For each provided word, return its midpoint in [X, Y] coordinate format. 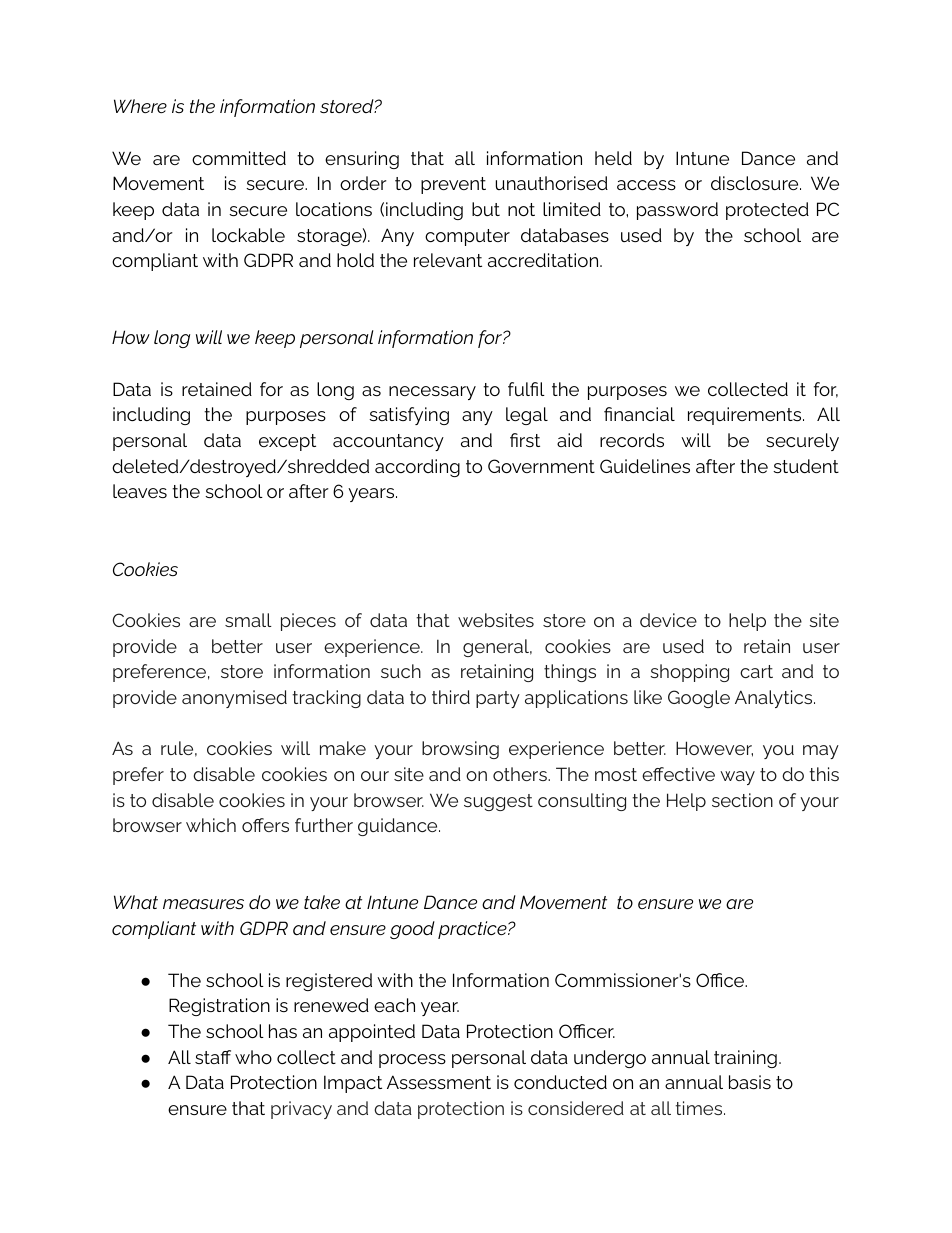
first [525, 440]
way [737, 778]
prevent [453, 185]
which [211, 825]
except [287, 442]
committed [239, 158]
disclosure [756, 183]
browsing [460, 750]
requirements [746, 416]
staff [213, 1057]
